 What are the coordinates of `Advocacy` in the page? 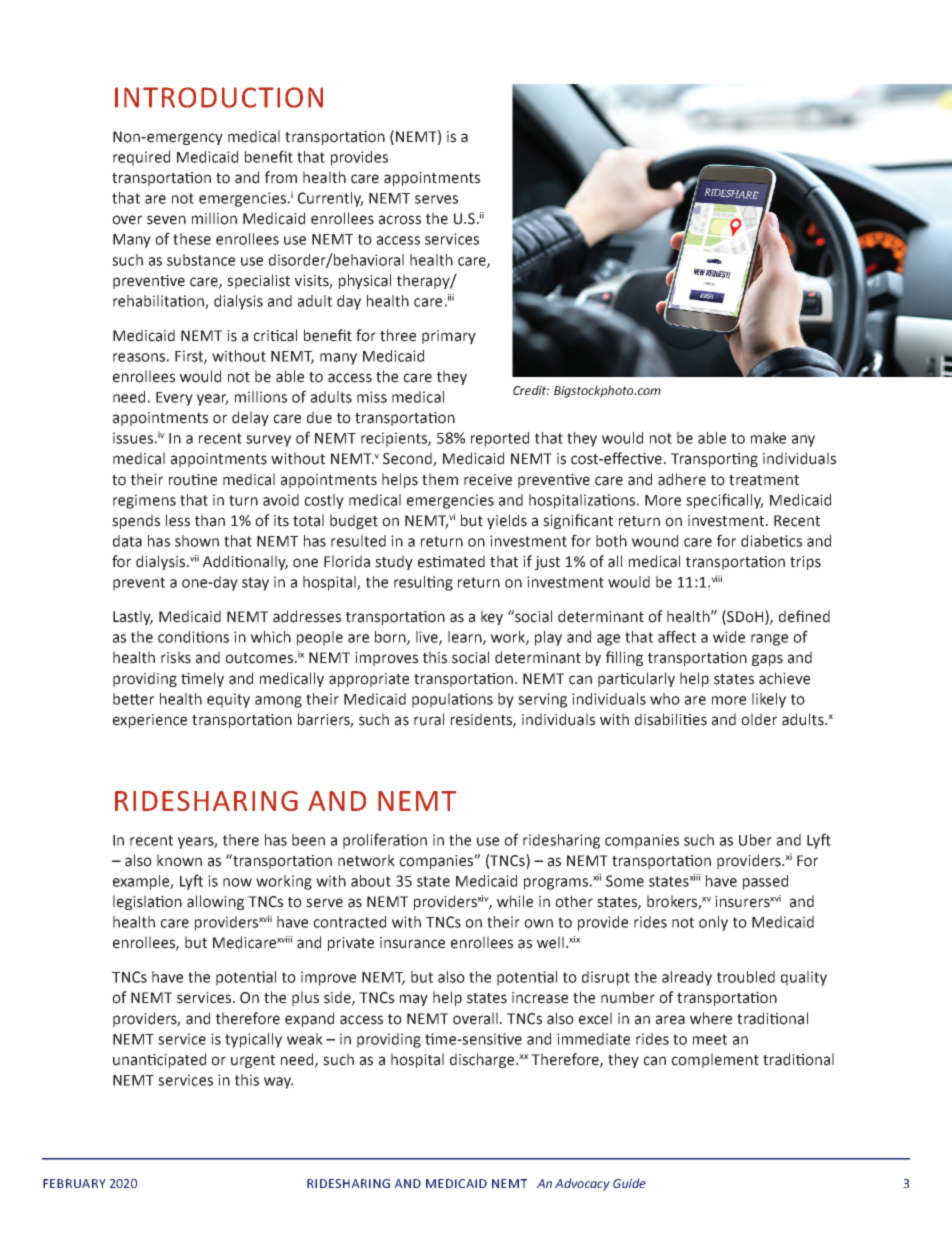 It's located at (582, 1184).
